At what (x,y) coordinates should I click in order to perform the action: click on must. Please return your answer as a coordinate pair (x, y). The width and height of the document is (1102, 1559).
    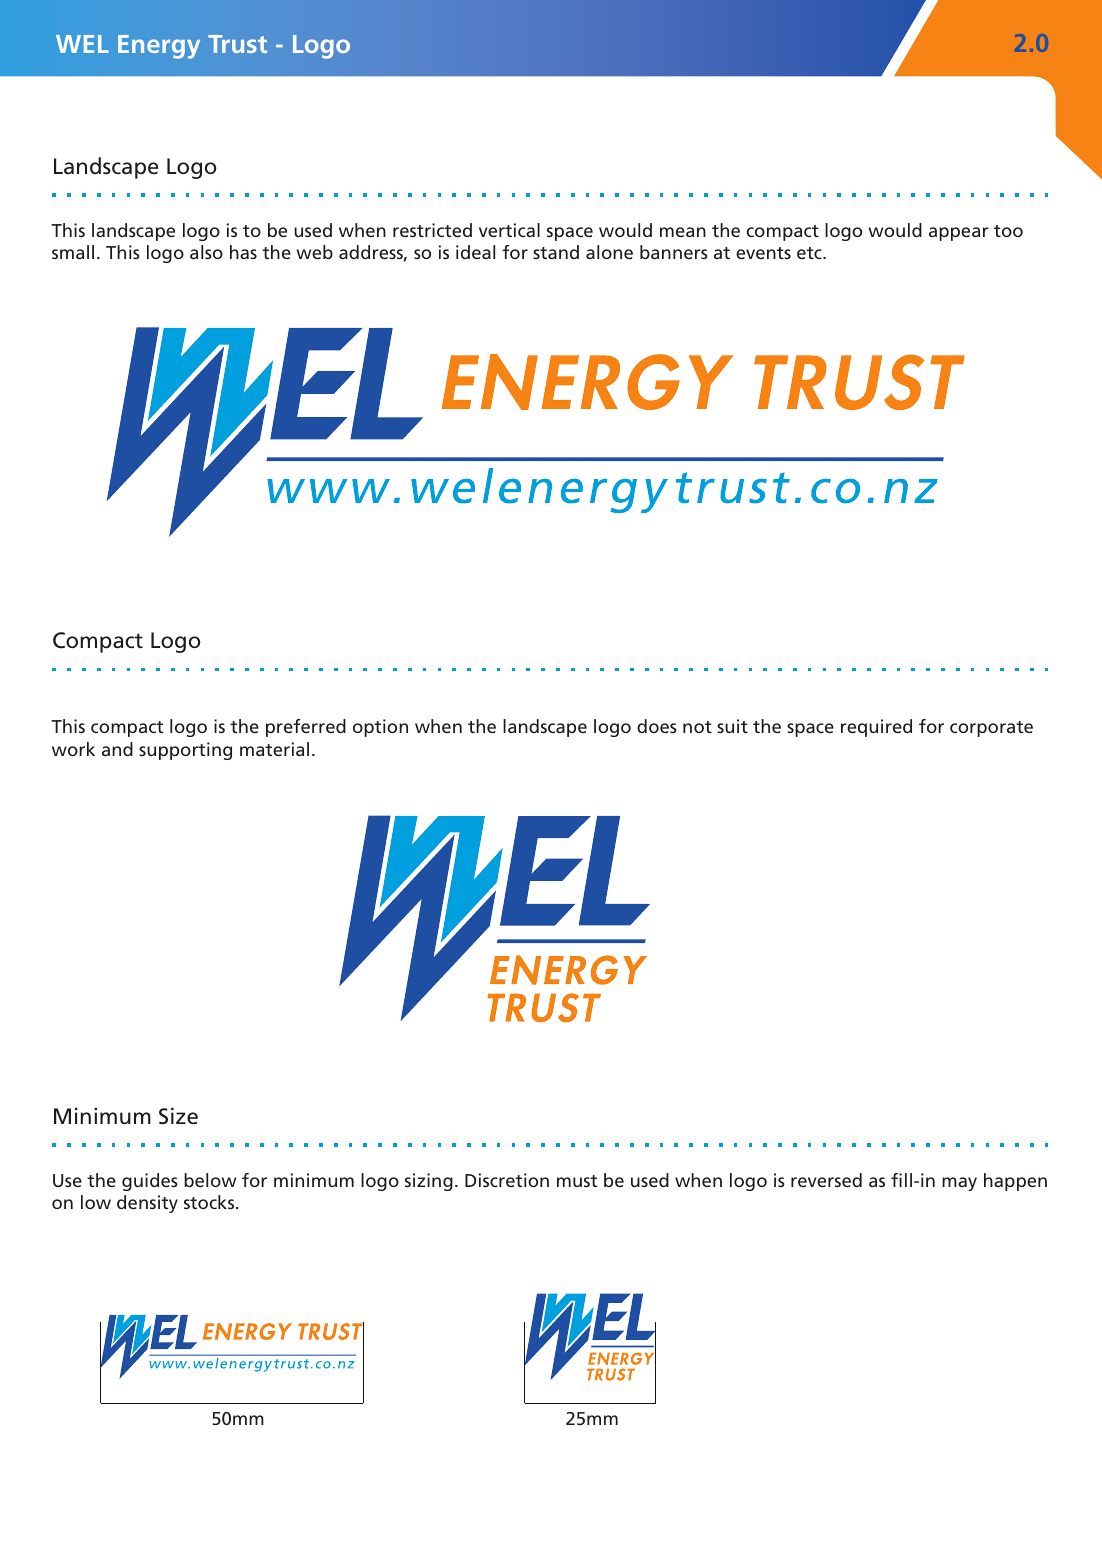
    Looking at the image, I should click on (577, 1181).
